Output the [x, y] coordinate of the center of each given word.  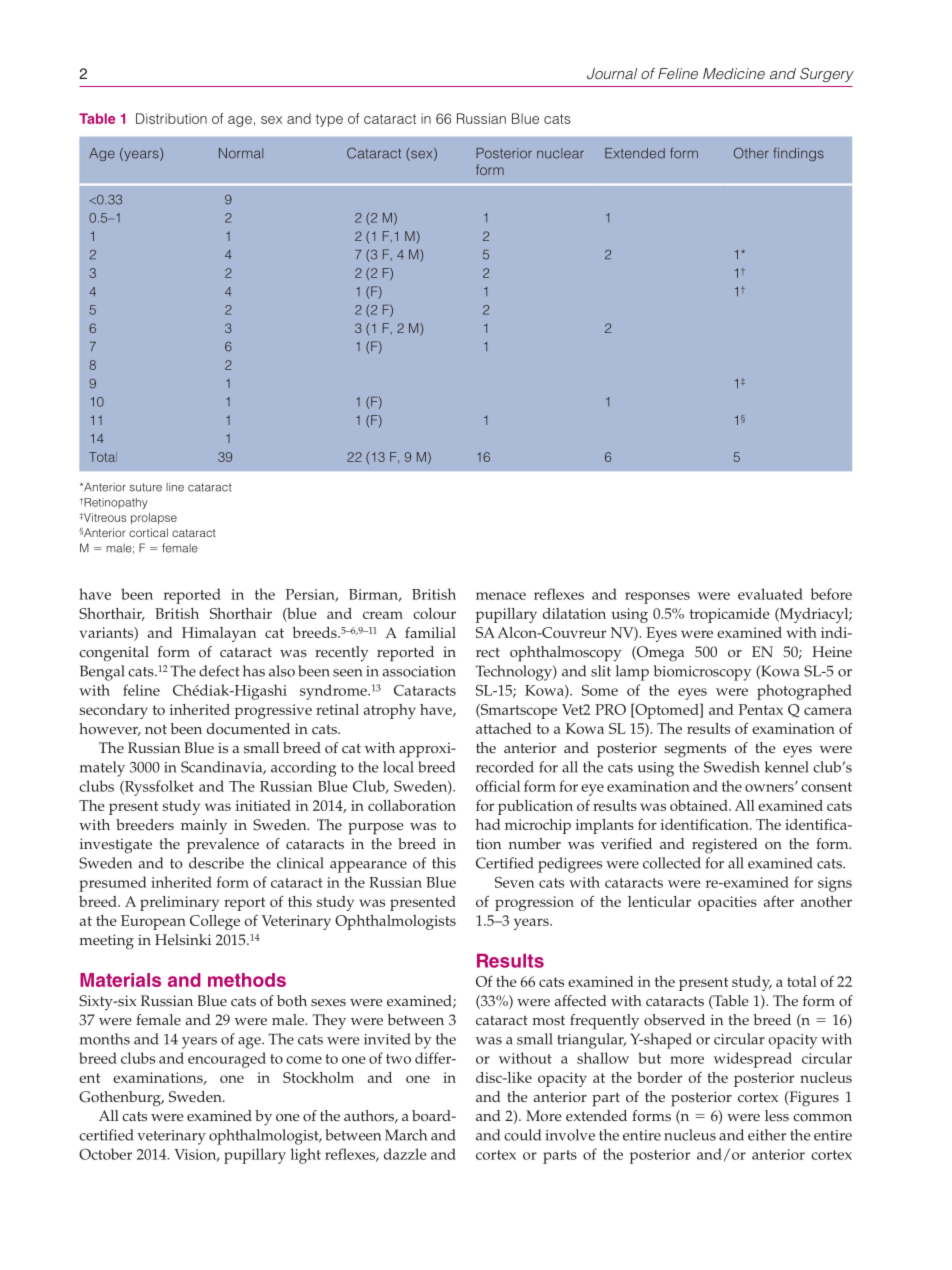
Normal [241, 153]
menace [501, 596]
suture [146, 487]
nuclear [560, 153]
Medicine [734, 73]
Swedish [732, 767]
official [498, 786]
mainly [204, 827]
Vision [196, 1155]
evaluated [770, 594]
